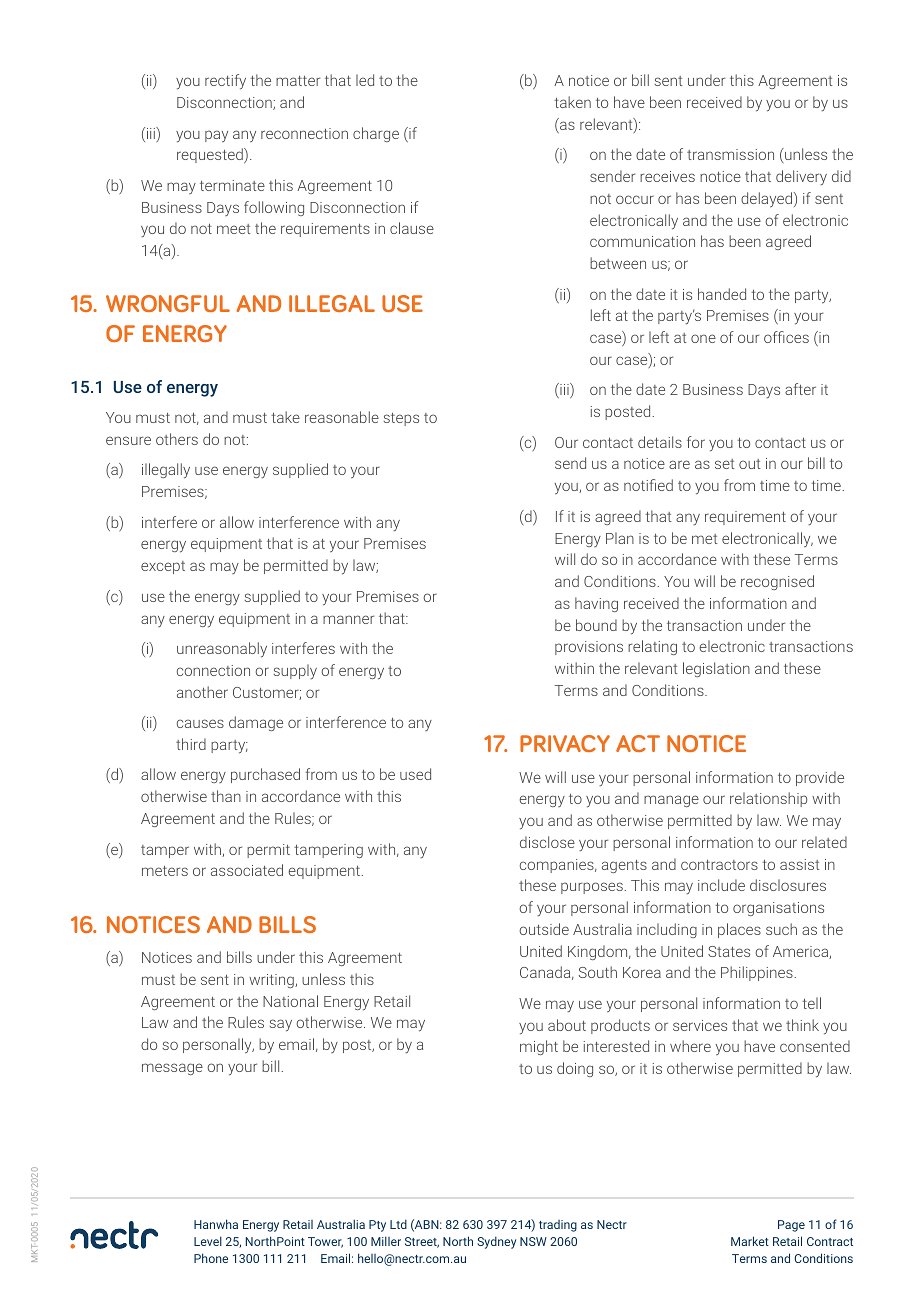  Describe the element at coordinates (216, 136) in the document. I see `pay` at that location.
